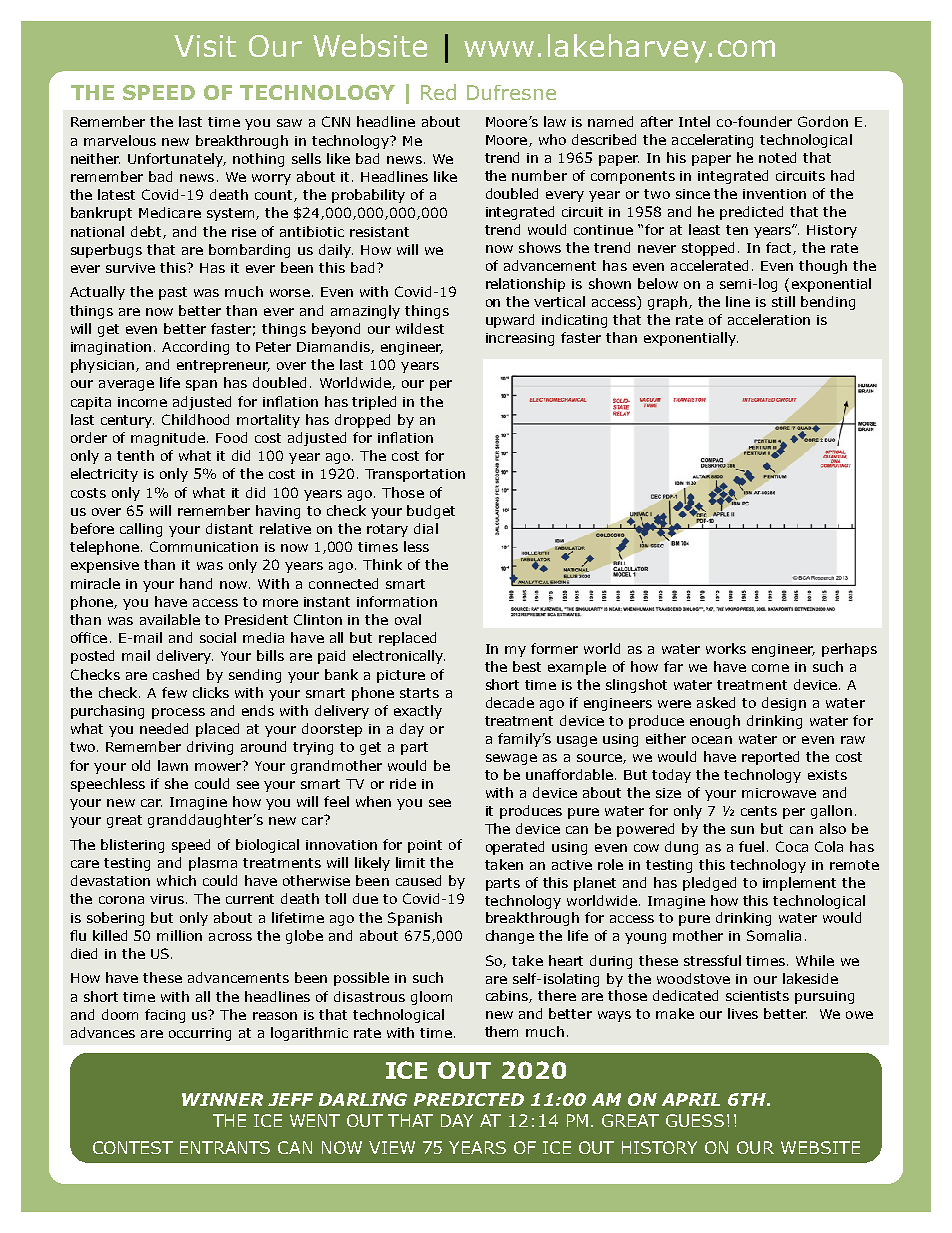 The image size is (952, 1233). Describe the element at coordinates (196, 583) in the screenshot. I see `hand` at that location.
